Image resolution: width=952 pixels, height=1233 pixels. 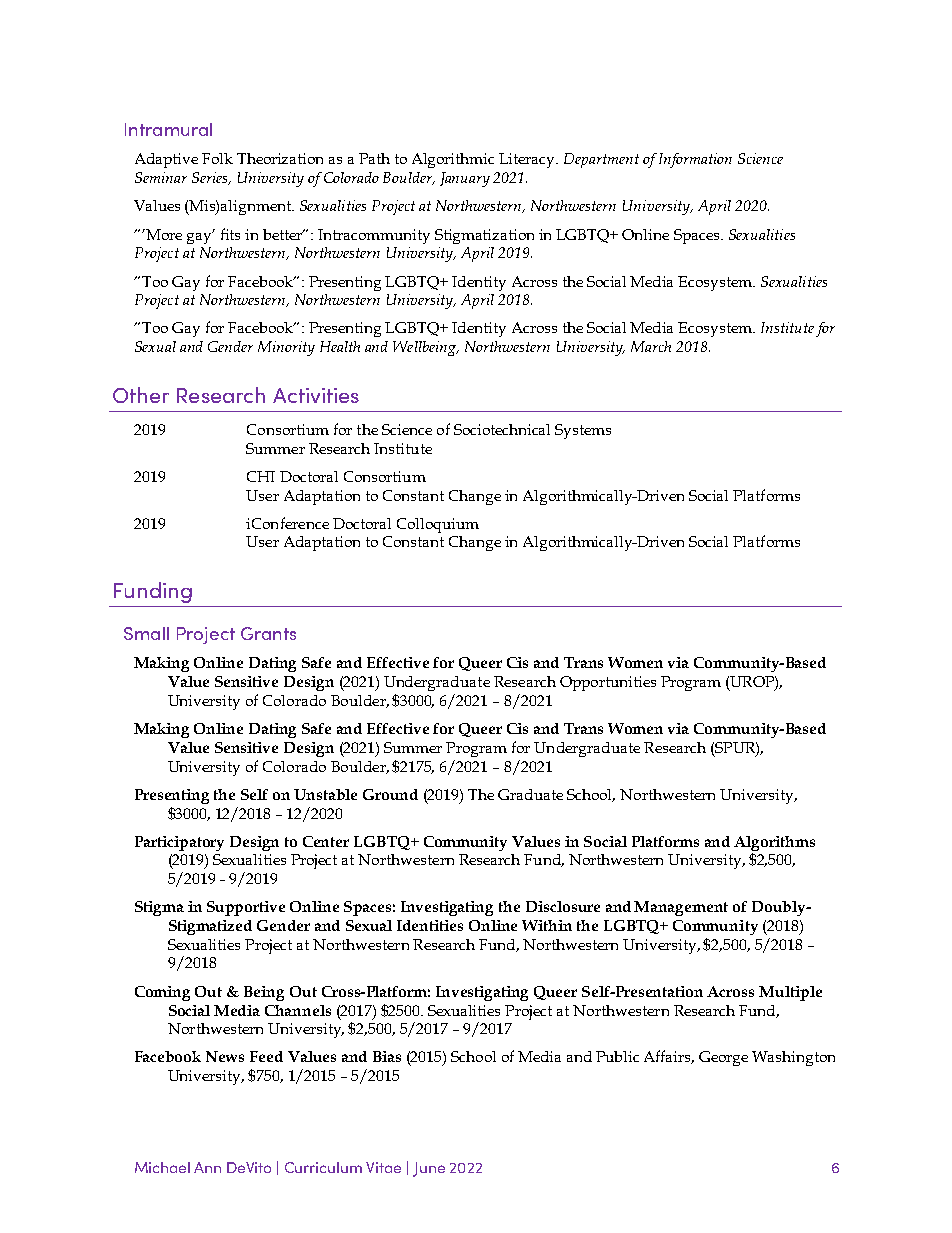 I want to click on Opportunities, so click(x=608, y=683).
